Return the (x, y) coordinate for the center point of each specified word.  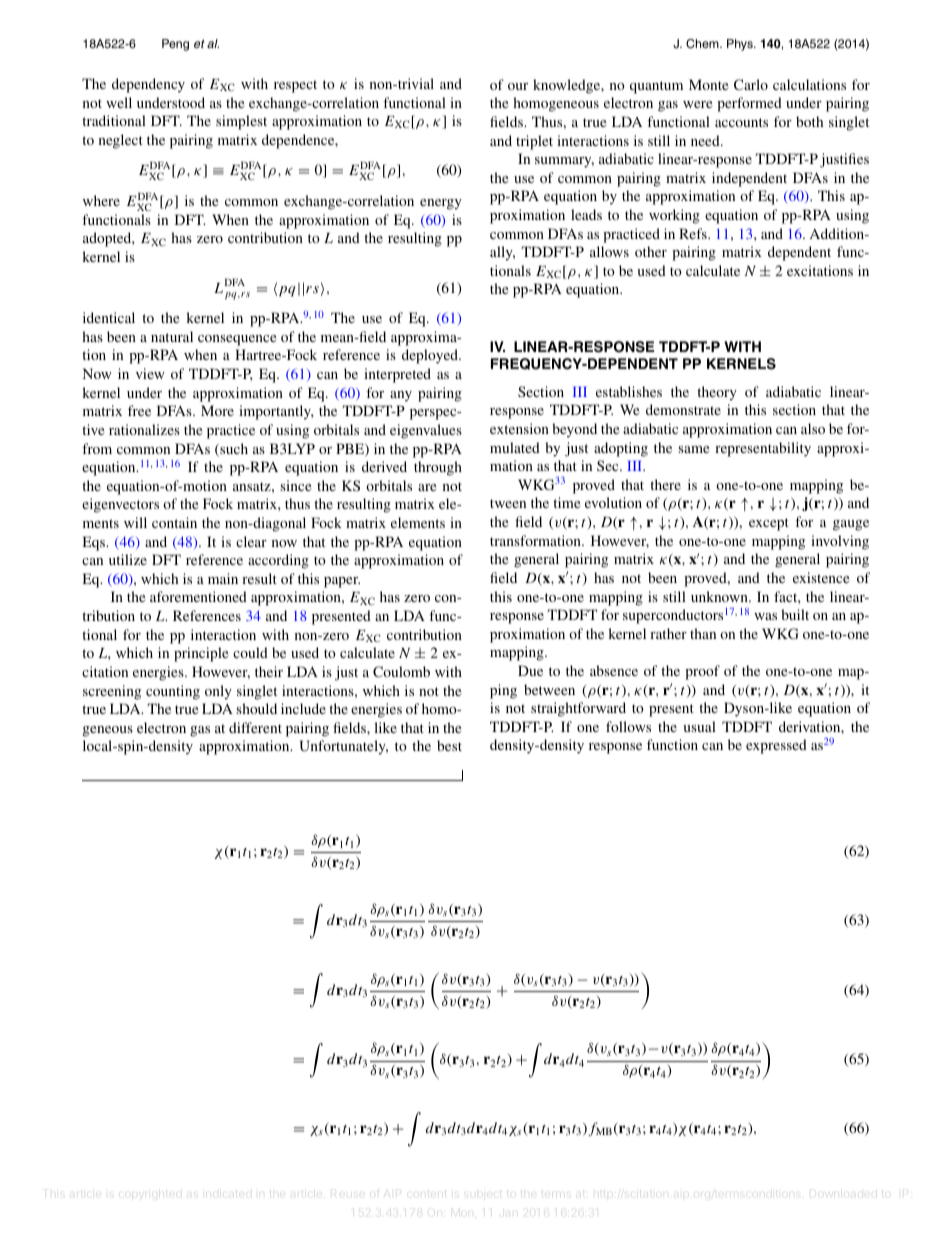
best (449, 745)
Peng (175, 45)
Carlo (751, 84)
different (255, 727)
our (518, 86)
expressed (776, 746)
